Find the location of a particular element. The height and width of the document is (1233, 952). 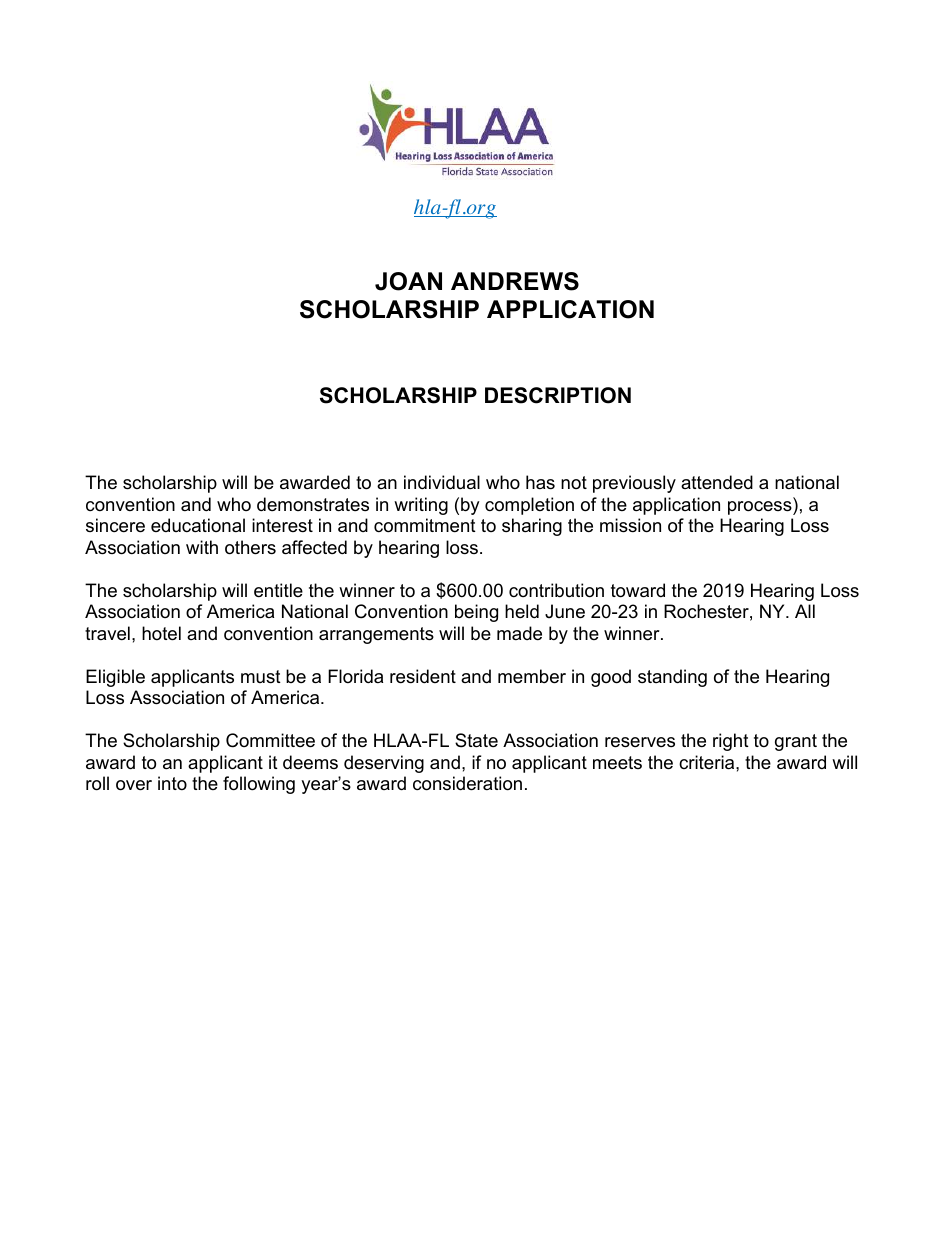

demonstrates is located at coordinates (313, 504).
